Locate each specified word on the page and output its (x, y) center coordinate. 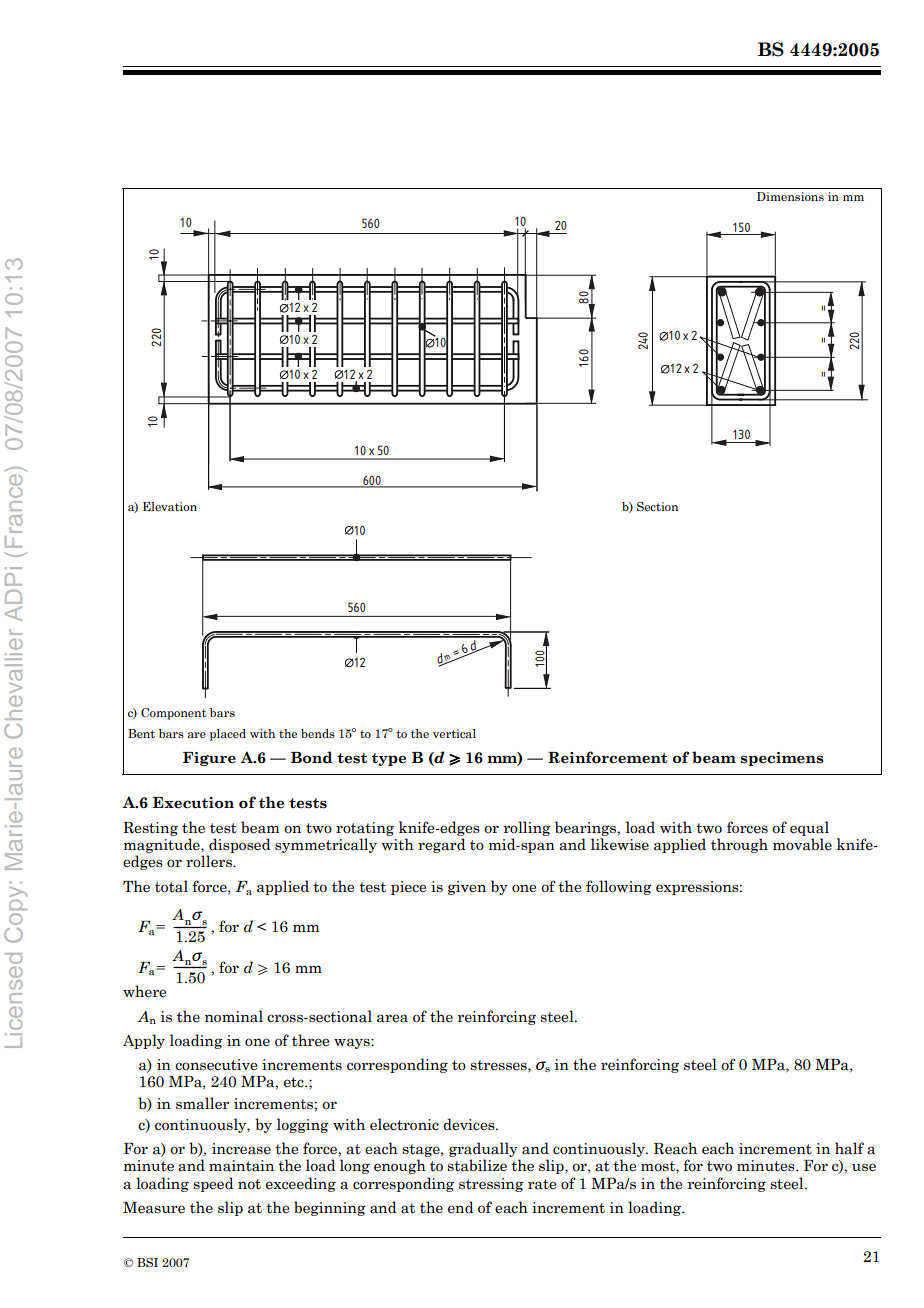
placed (228, 735)
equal (809, 828)
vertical (454, 733)
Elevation (170, 506)
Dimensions (790, 196)
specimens (782, 759)
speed (213, 1184)
